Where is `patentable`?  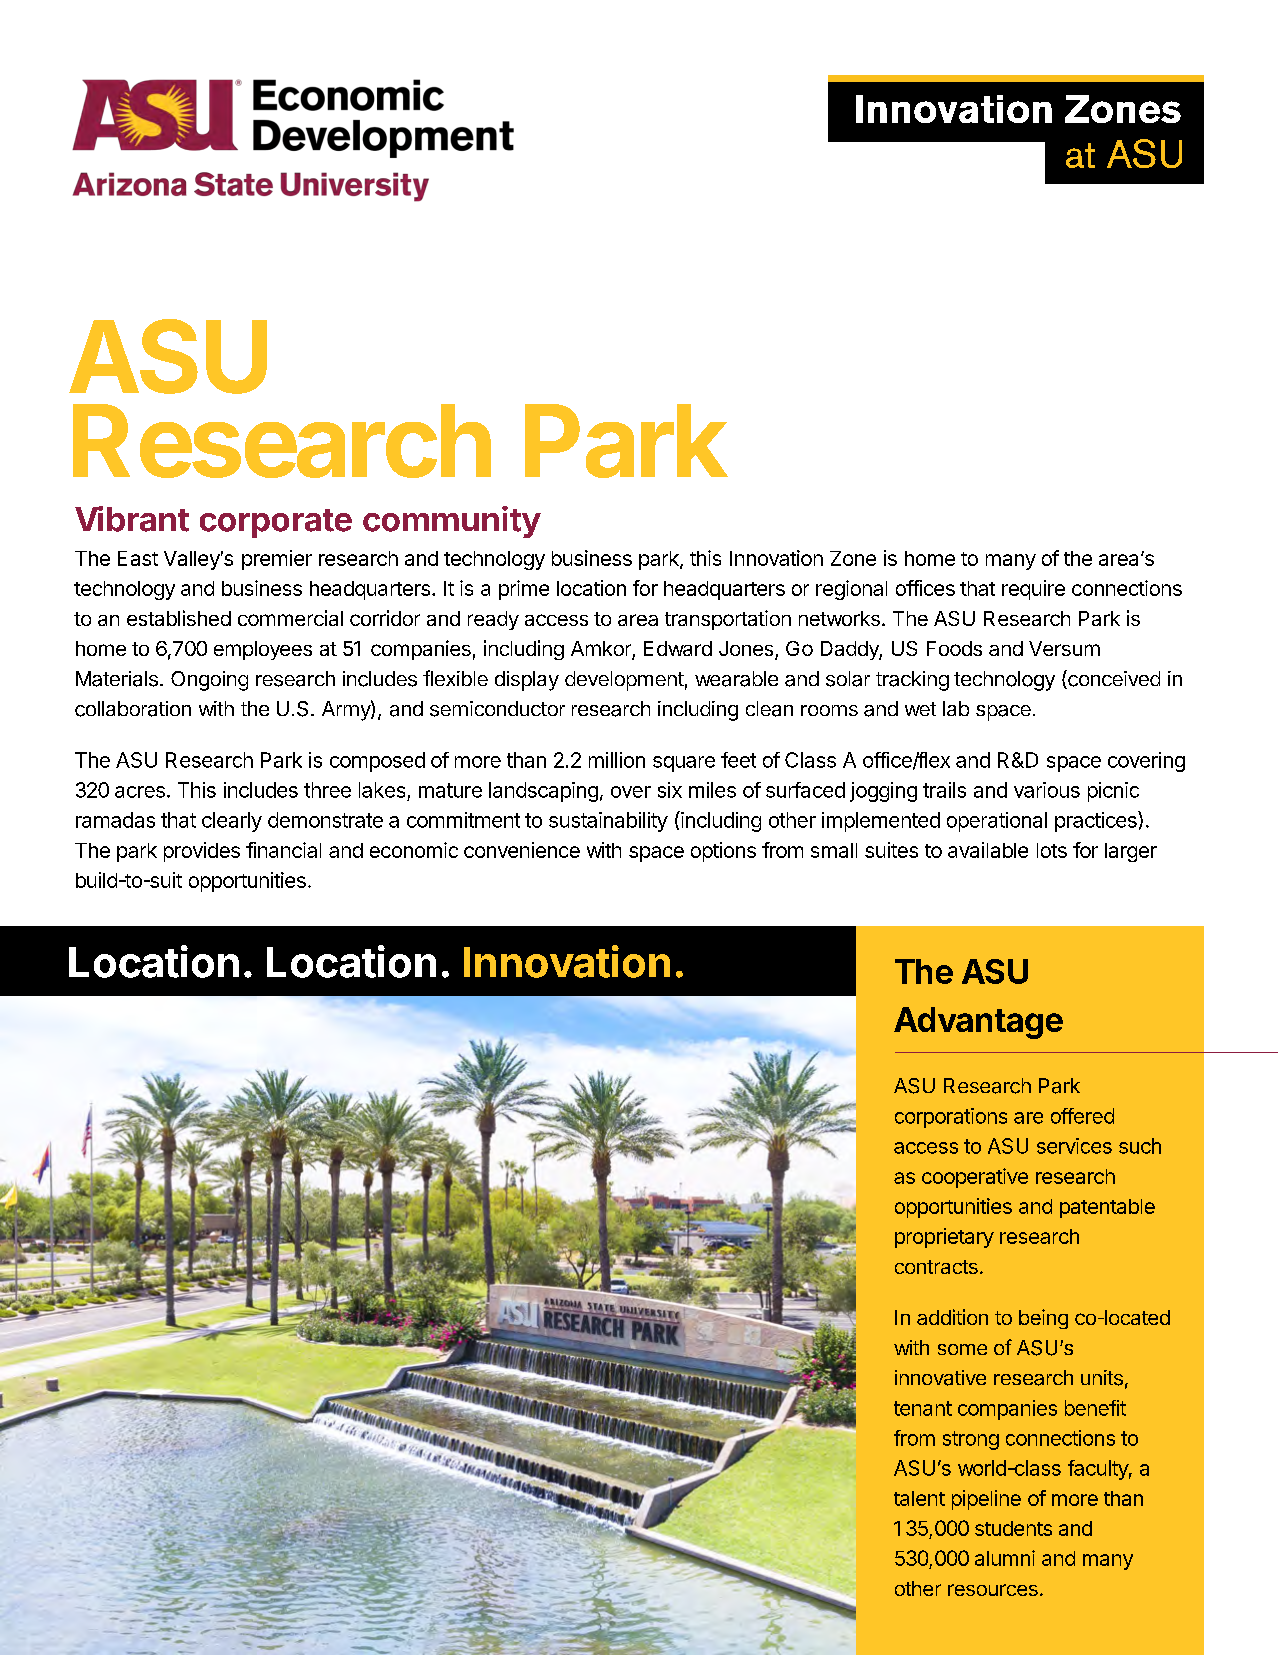
patentable is located at coordinates (1107, 1208).
